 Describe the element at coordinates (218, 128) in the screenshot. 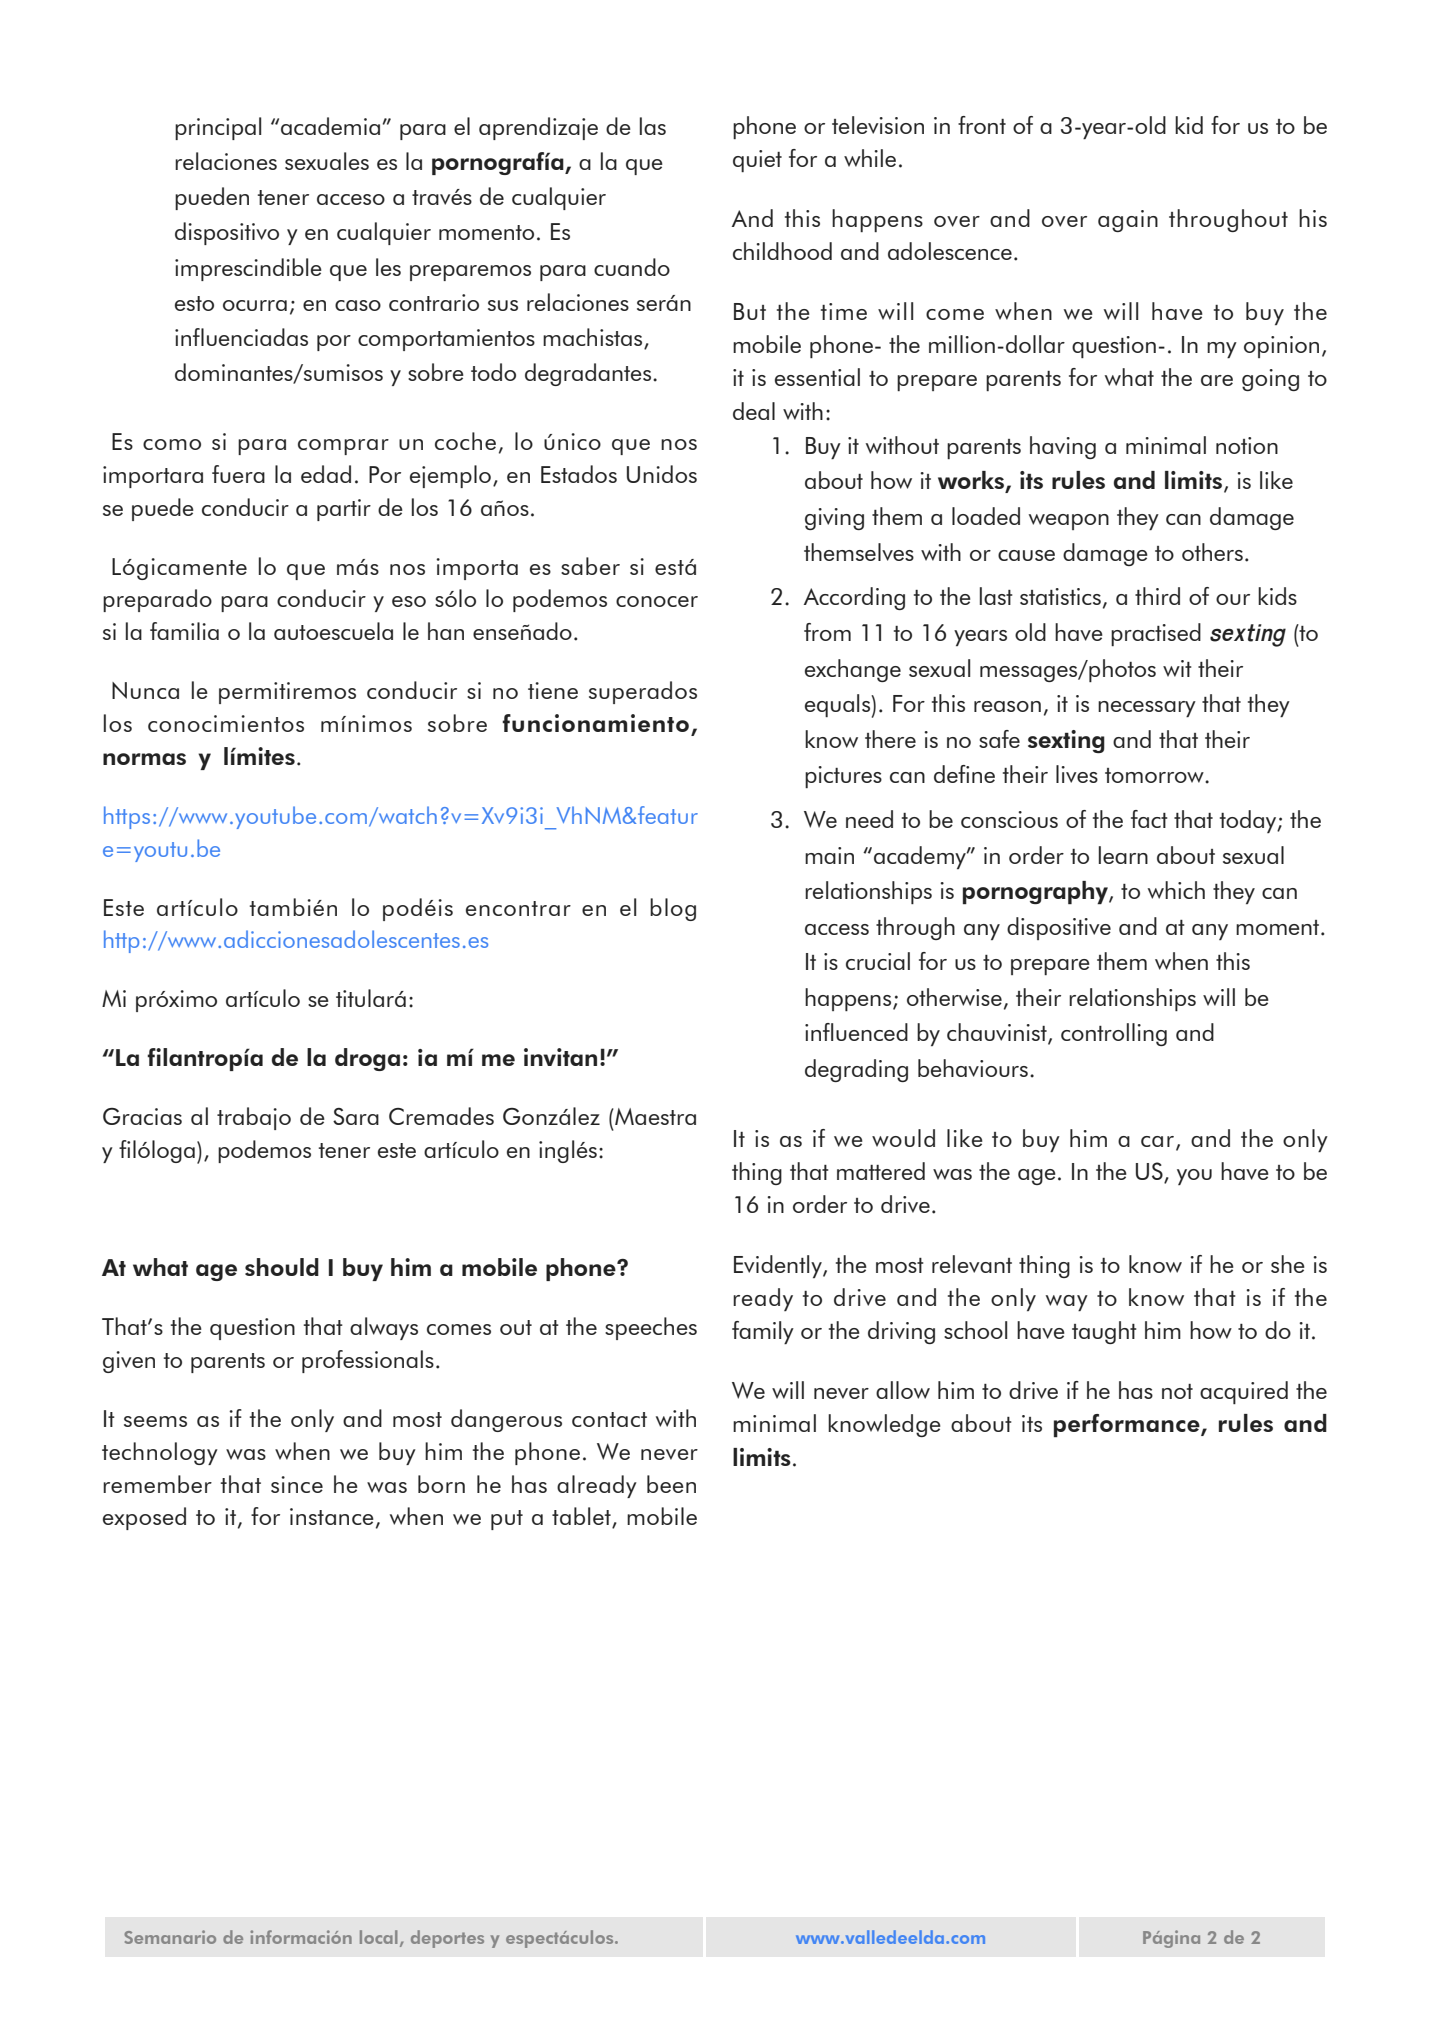

I see `principal` at that location.
